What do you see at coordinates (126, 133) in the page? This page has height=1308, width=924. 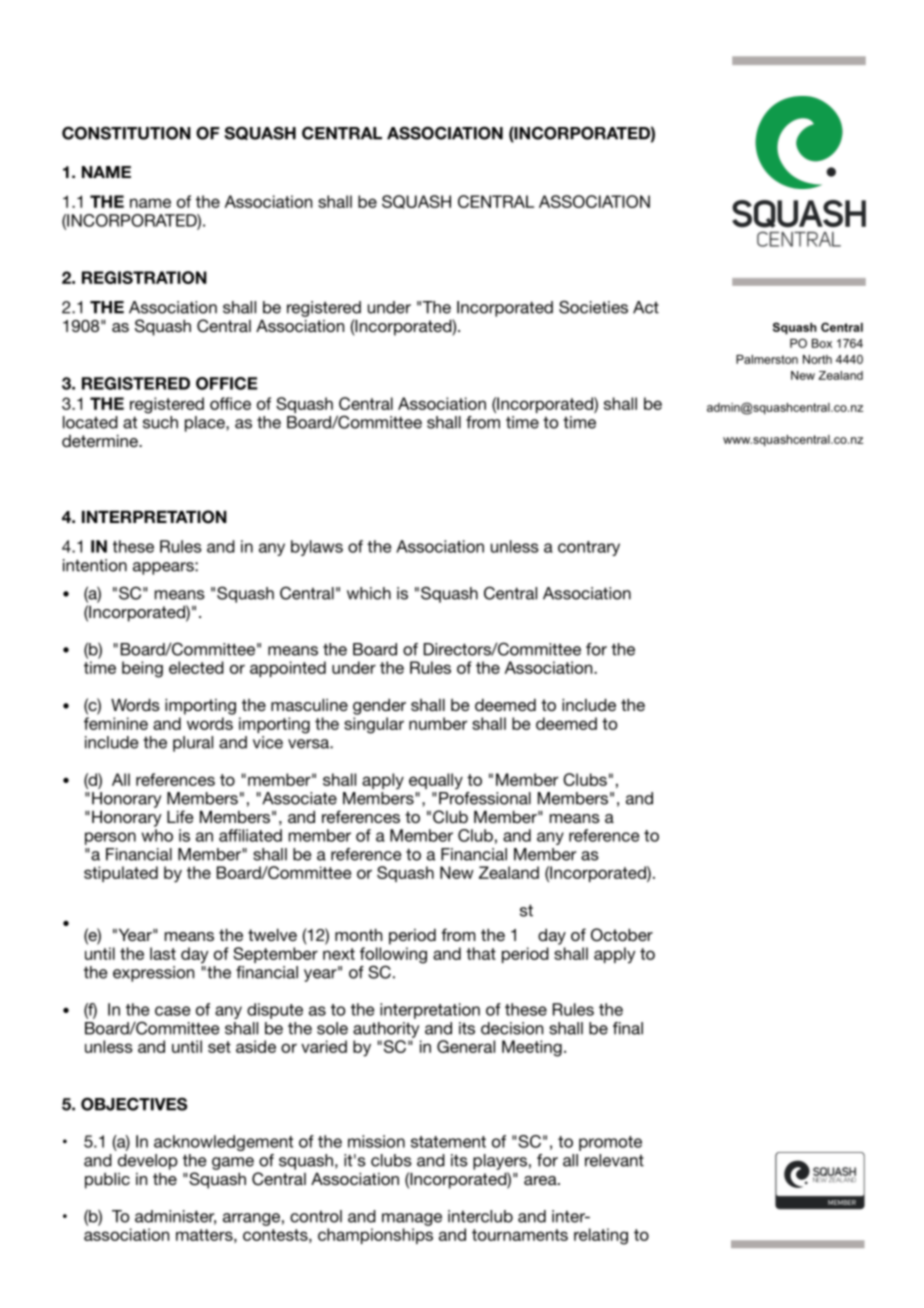 I see `CONSTITUTION` at bounding box center [126, 133].
